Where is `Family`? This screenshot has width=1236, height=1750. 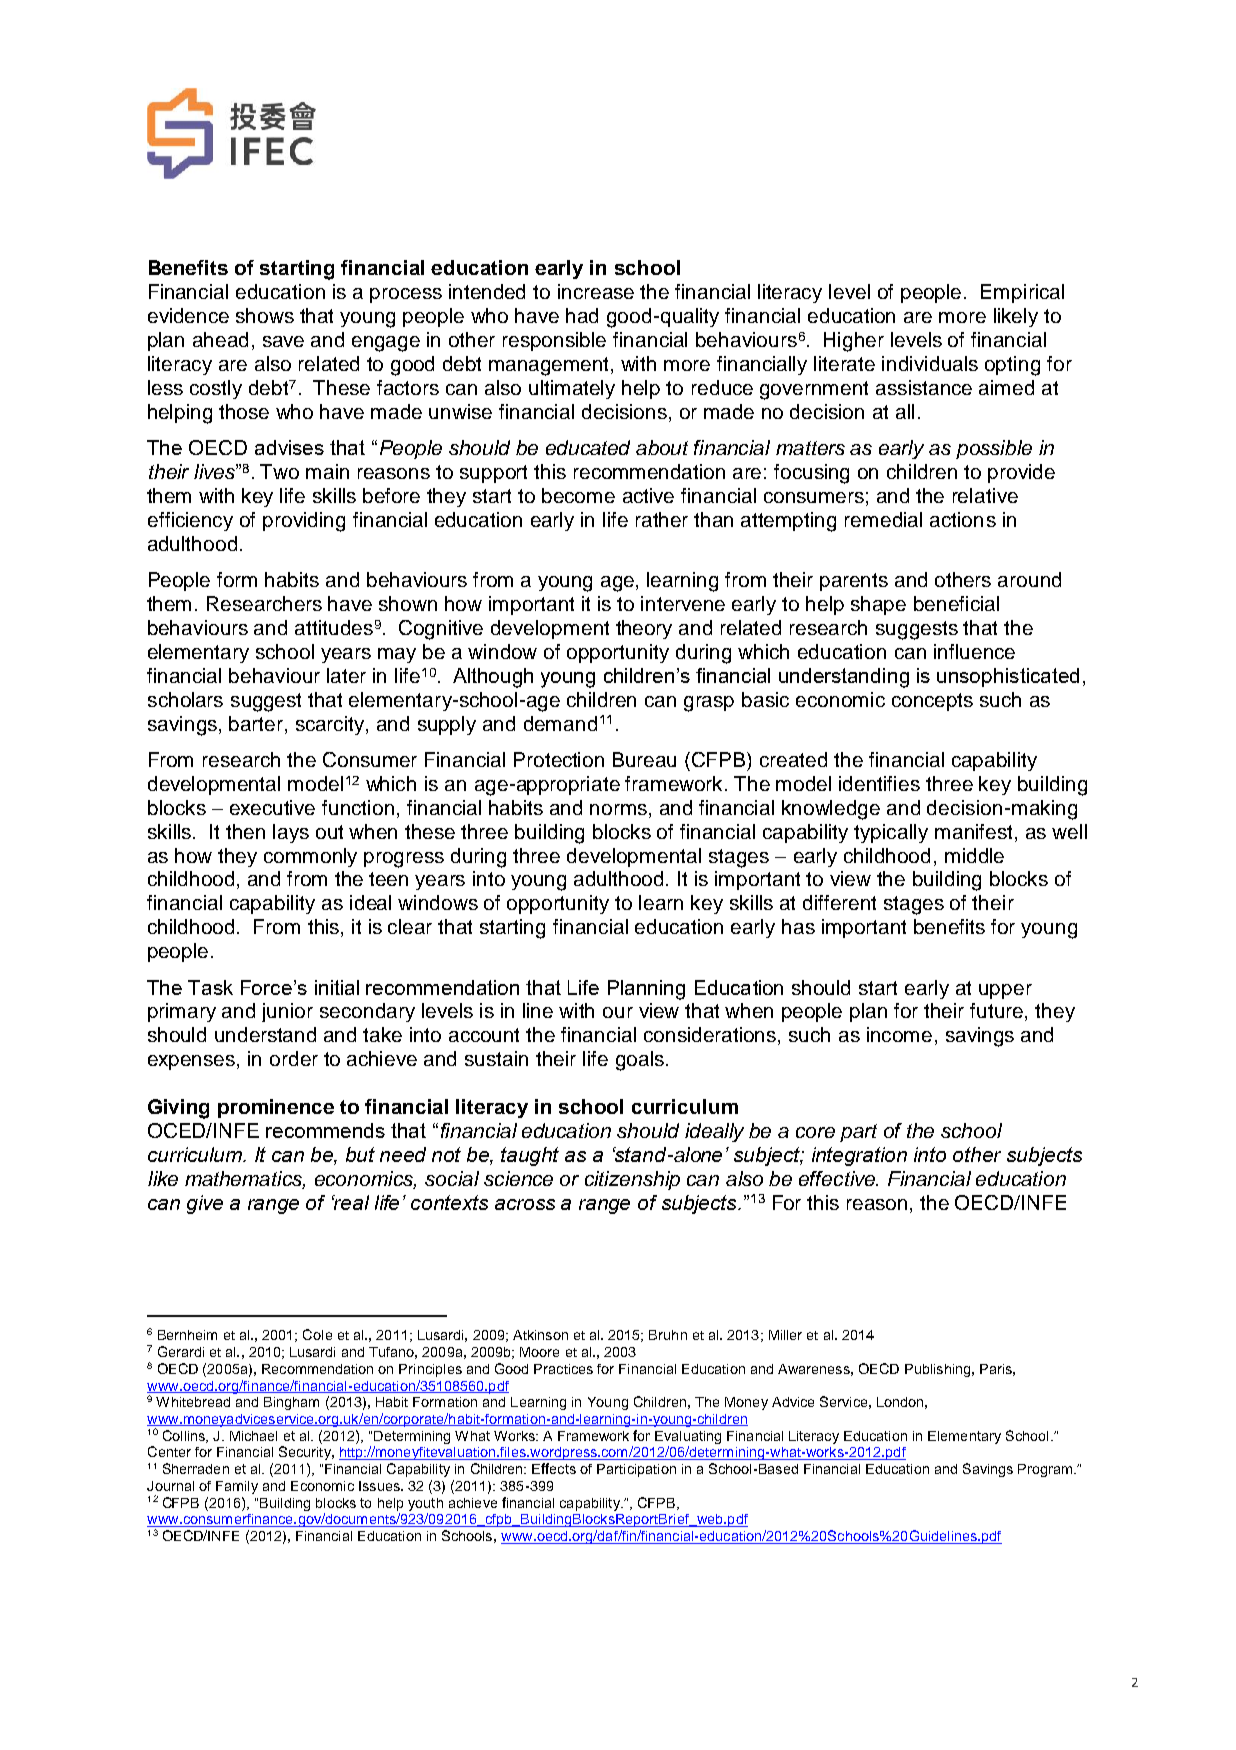 Family is located at coordinates (237, 1487).
